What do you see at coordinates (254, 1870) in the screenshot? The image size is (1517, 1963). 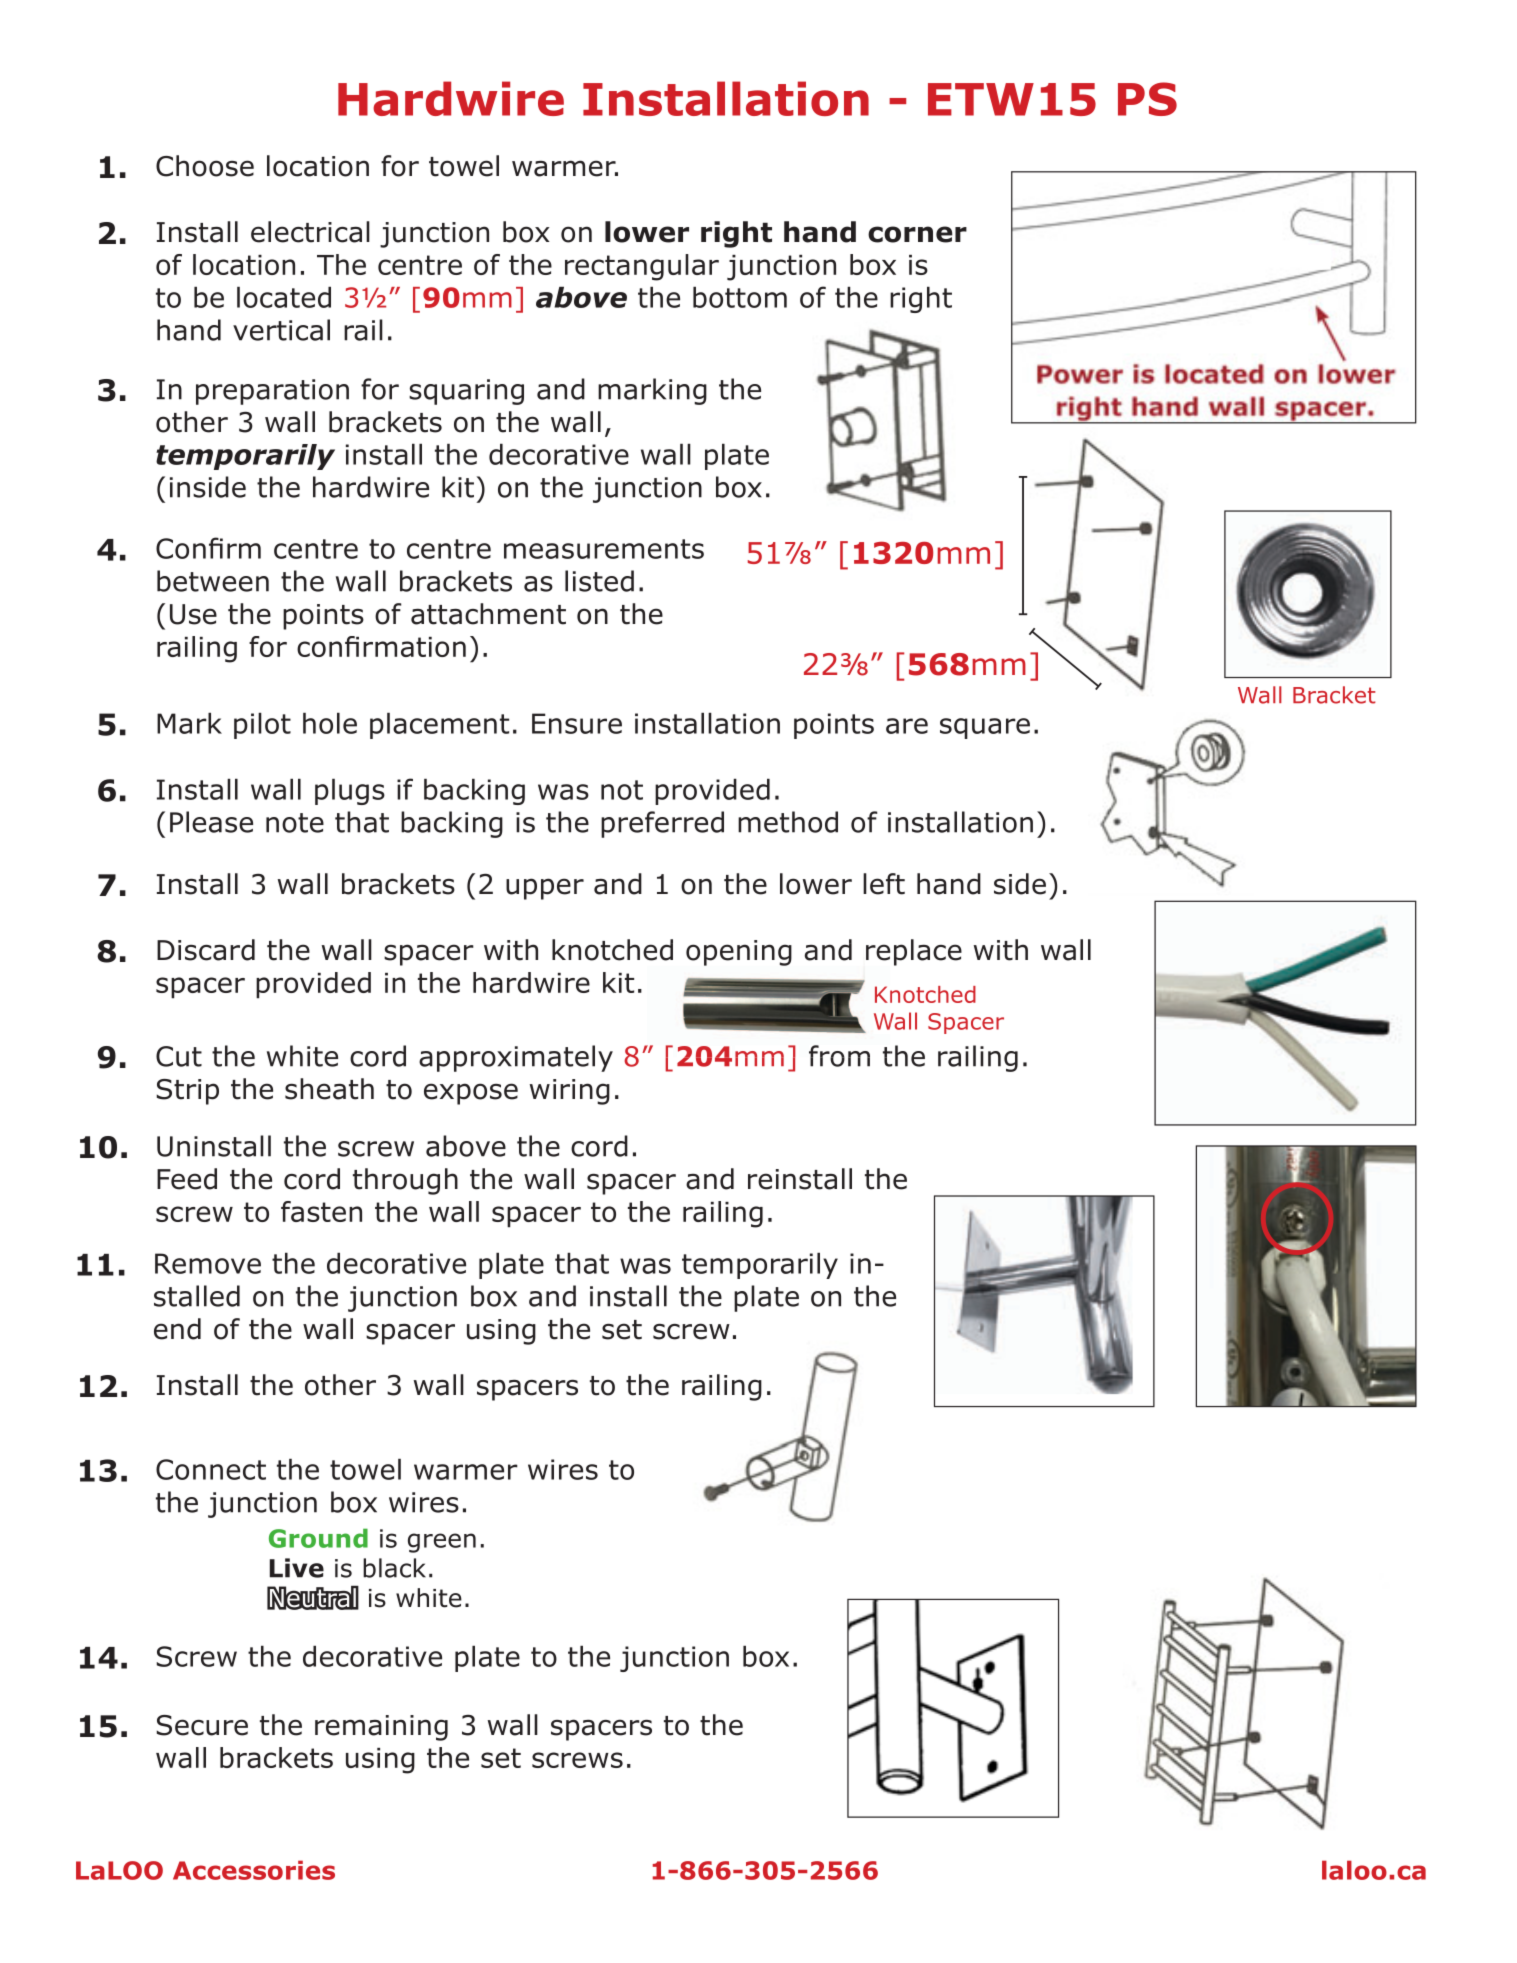 I see `Accessories` at bounding box center [254, 1870].
